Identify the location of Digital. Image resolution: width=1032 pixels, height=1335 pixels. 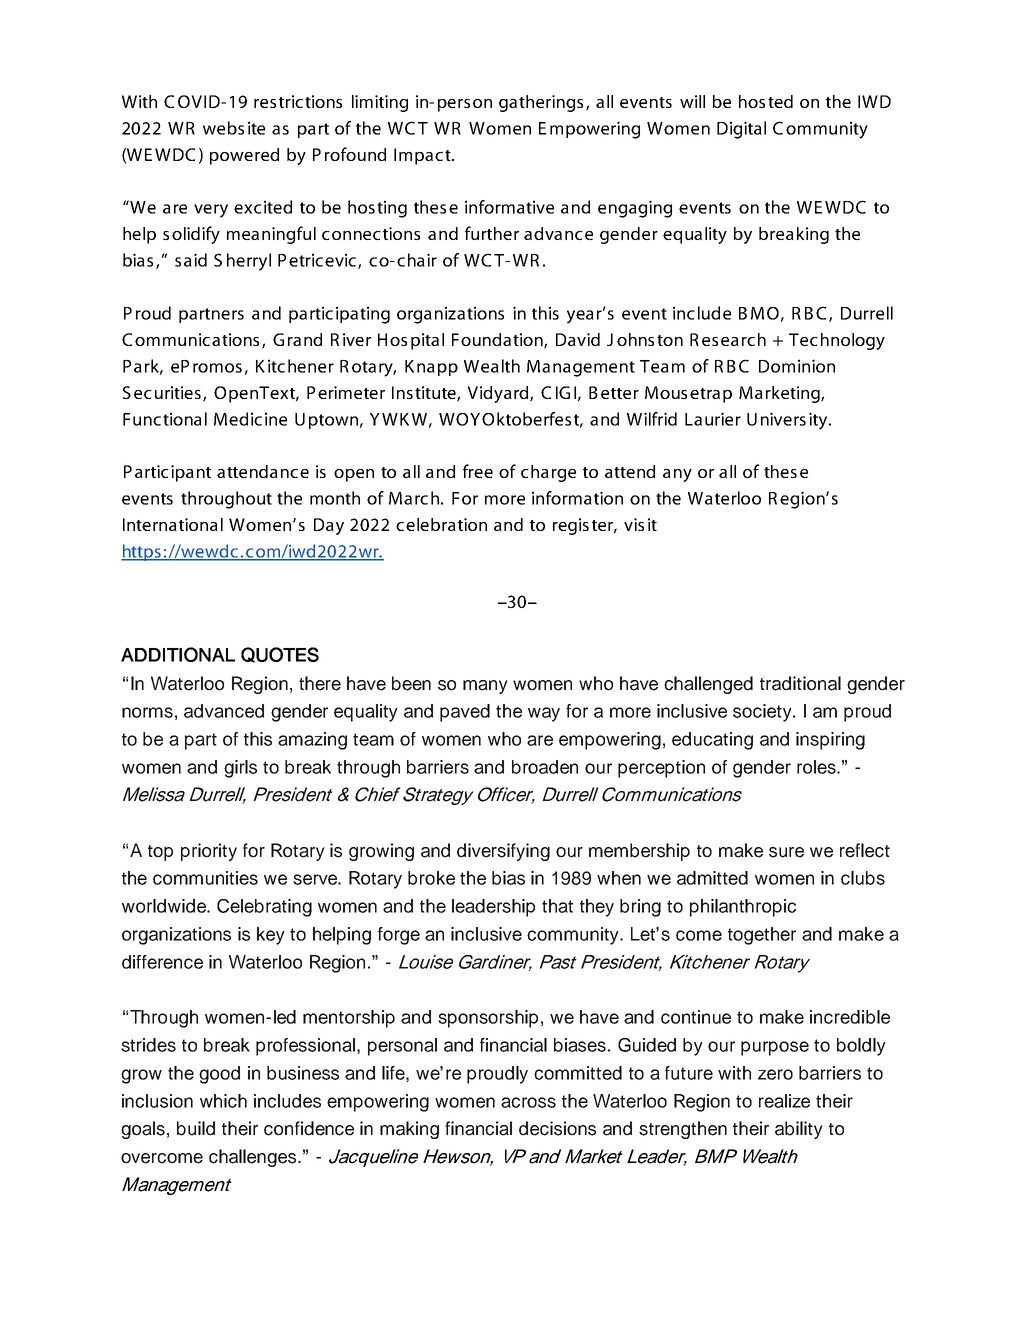
(741, 130).
